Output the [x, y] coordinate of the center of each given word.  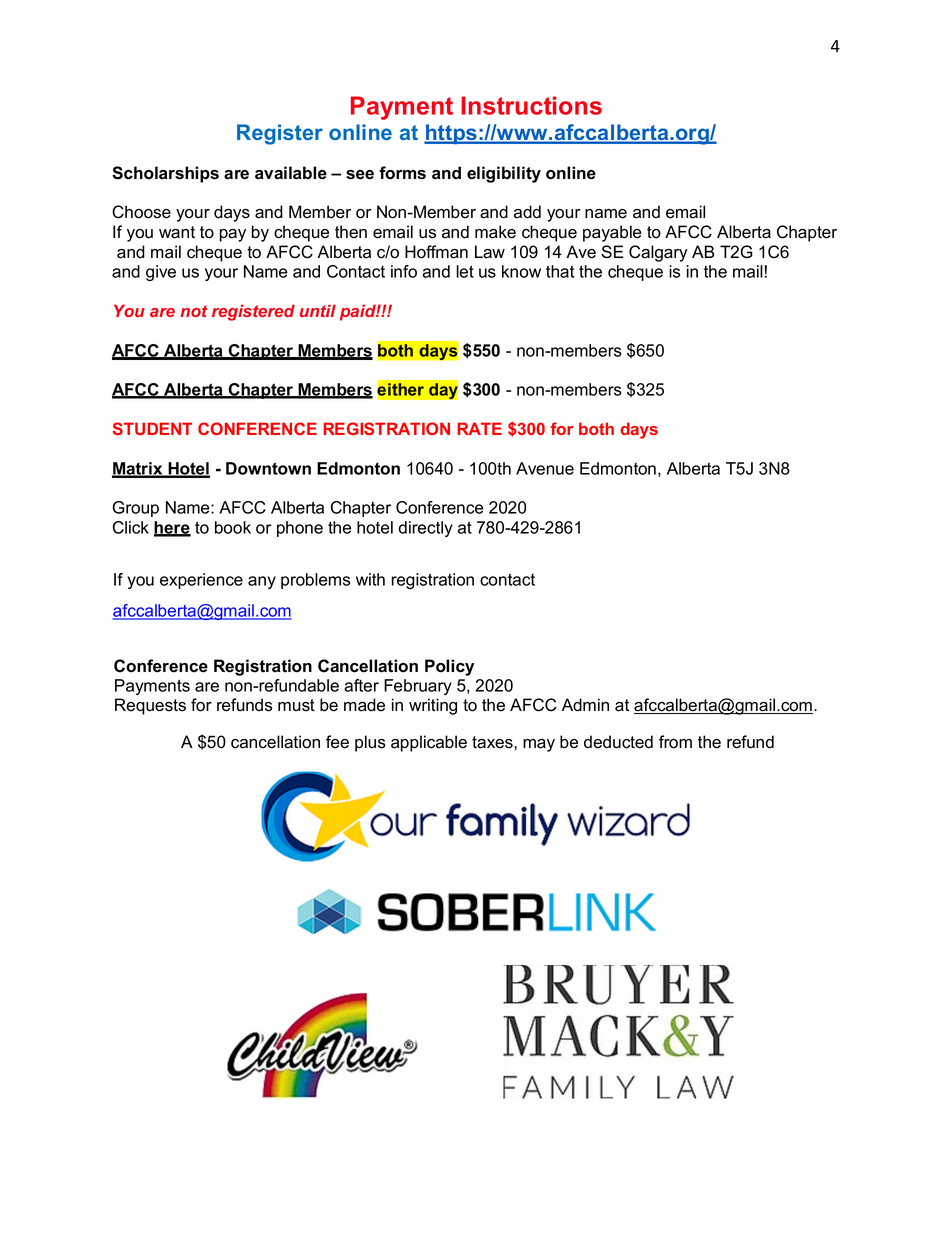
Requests [150, 706]
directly [426, 529]
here [172, 528]
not [194, 311]
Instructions [531, 105]
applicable [429, 743]
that [560, 271]
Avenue [545, 468]
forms [402, 173]
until [318, 310]
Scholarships [165, 174]
